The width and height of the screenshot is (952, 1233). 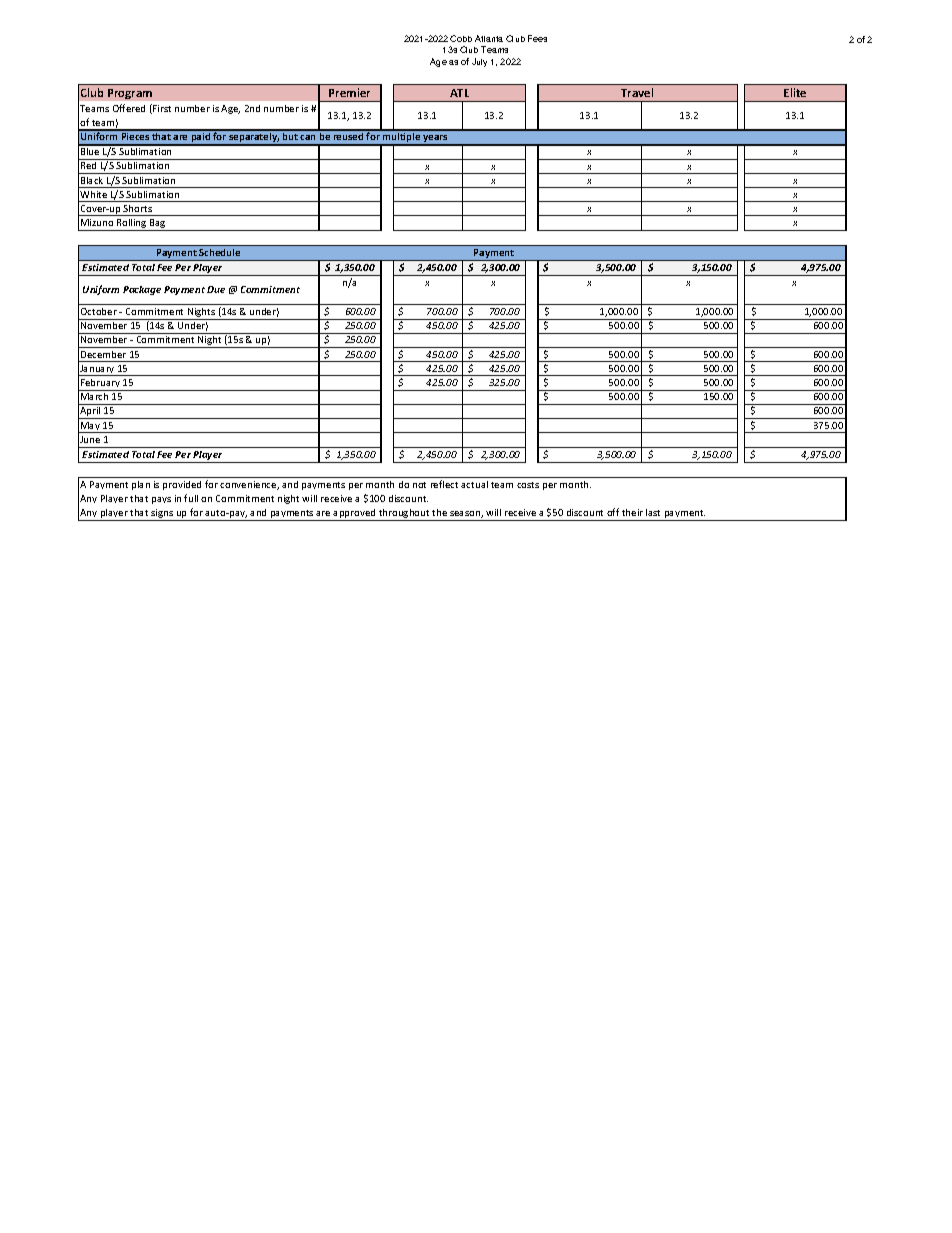 I want to click on July, so click(x=479, y=62).
